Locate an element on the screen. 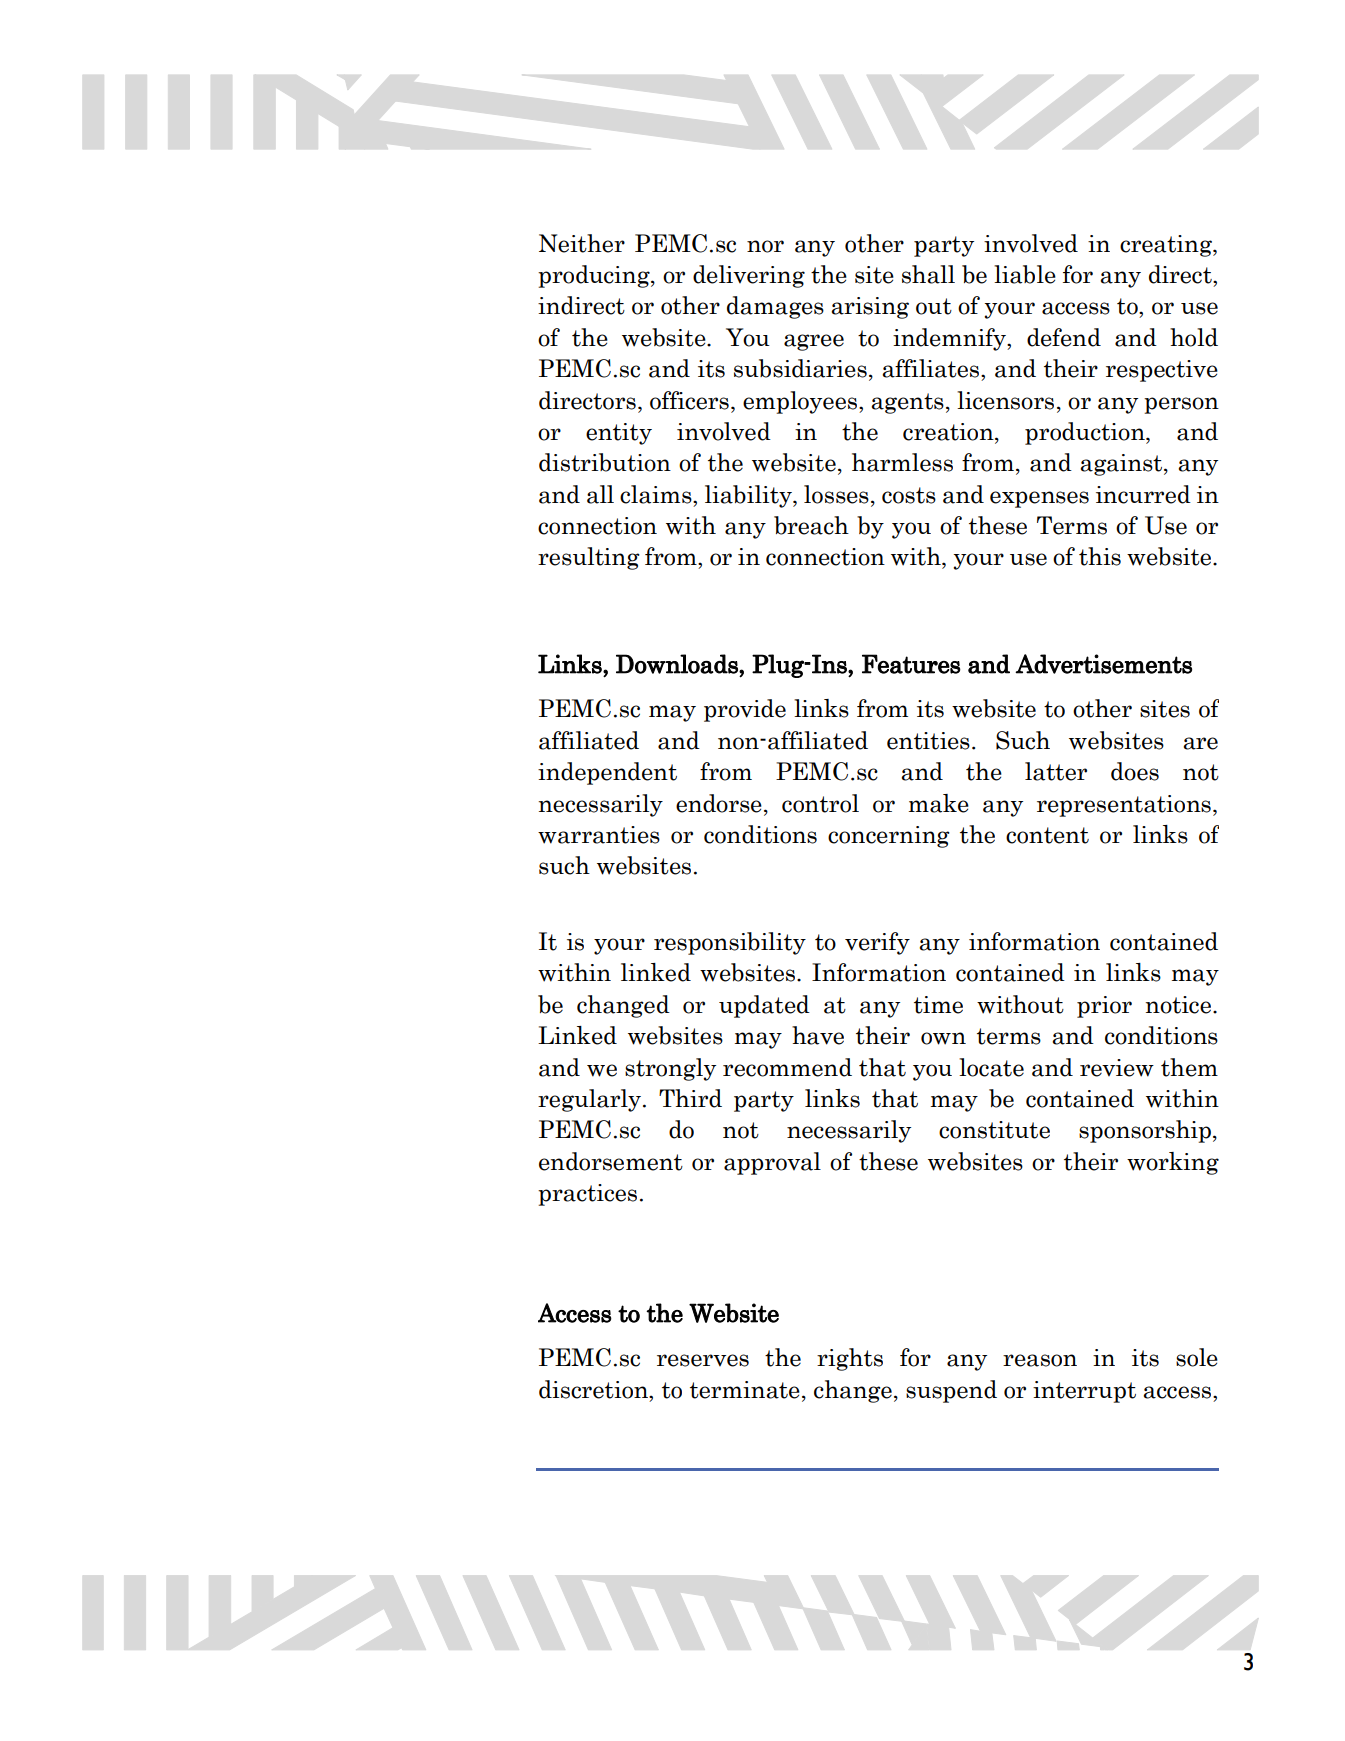  producing is located at coordinates (595, 276).
